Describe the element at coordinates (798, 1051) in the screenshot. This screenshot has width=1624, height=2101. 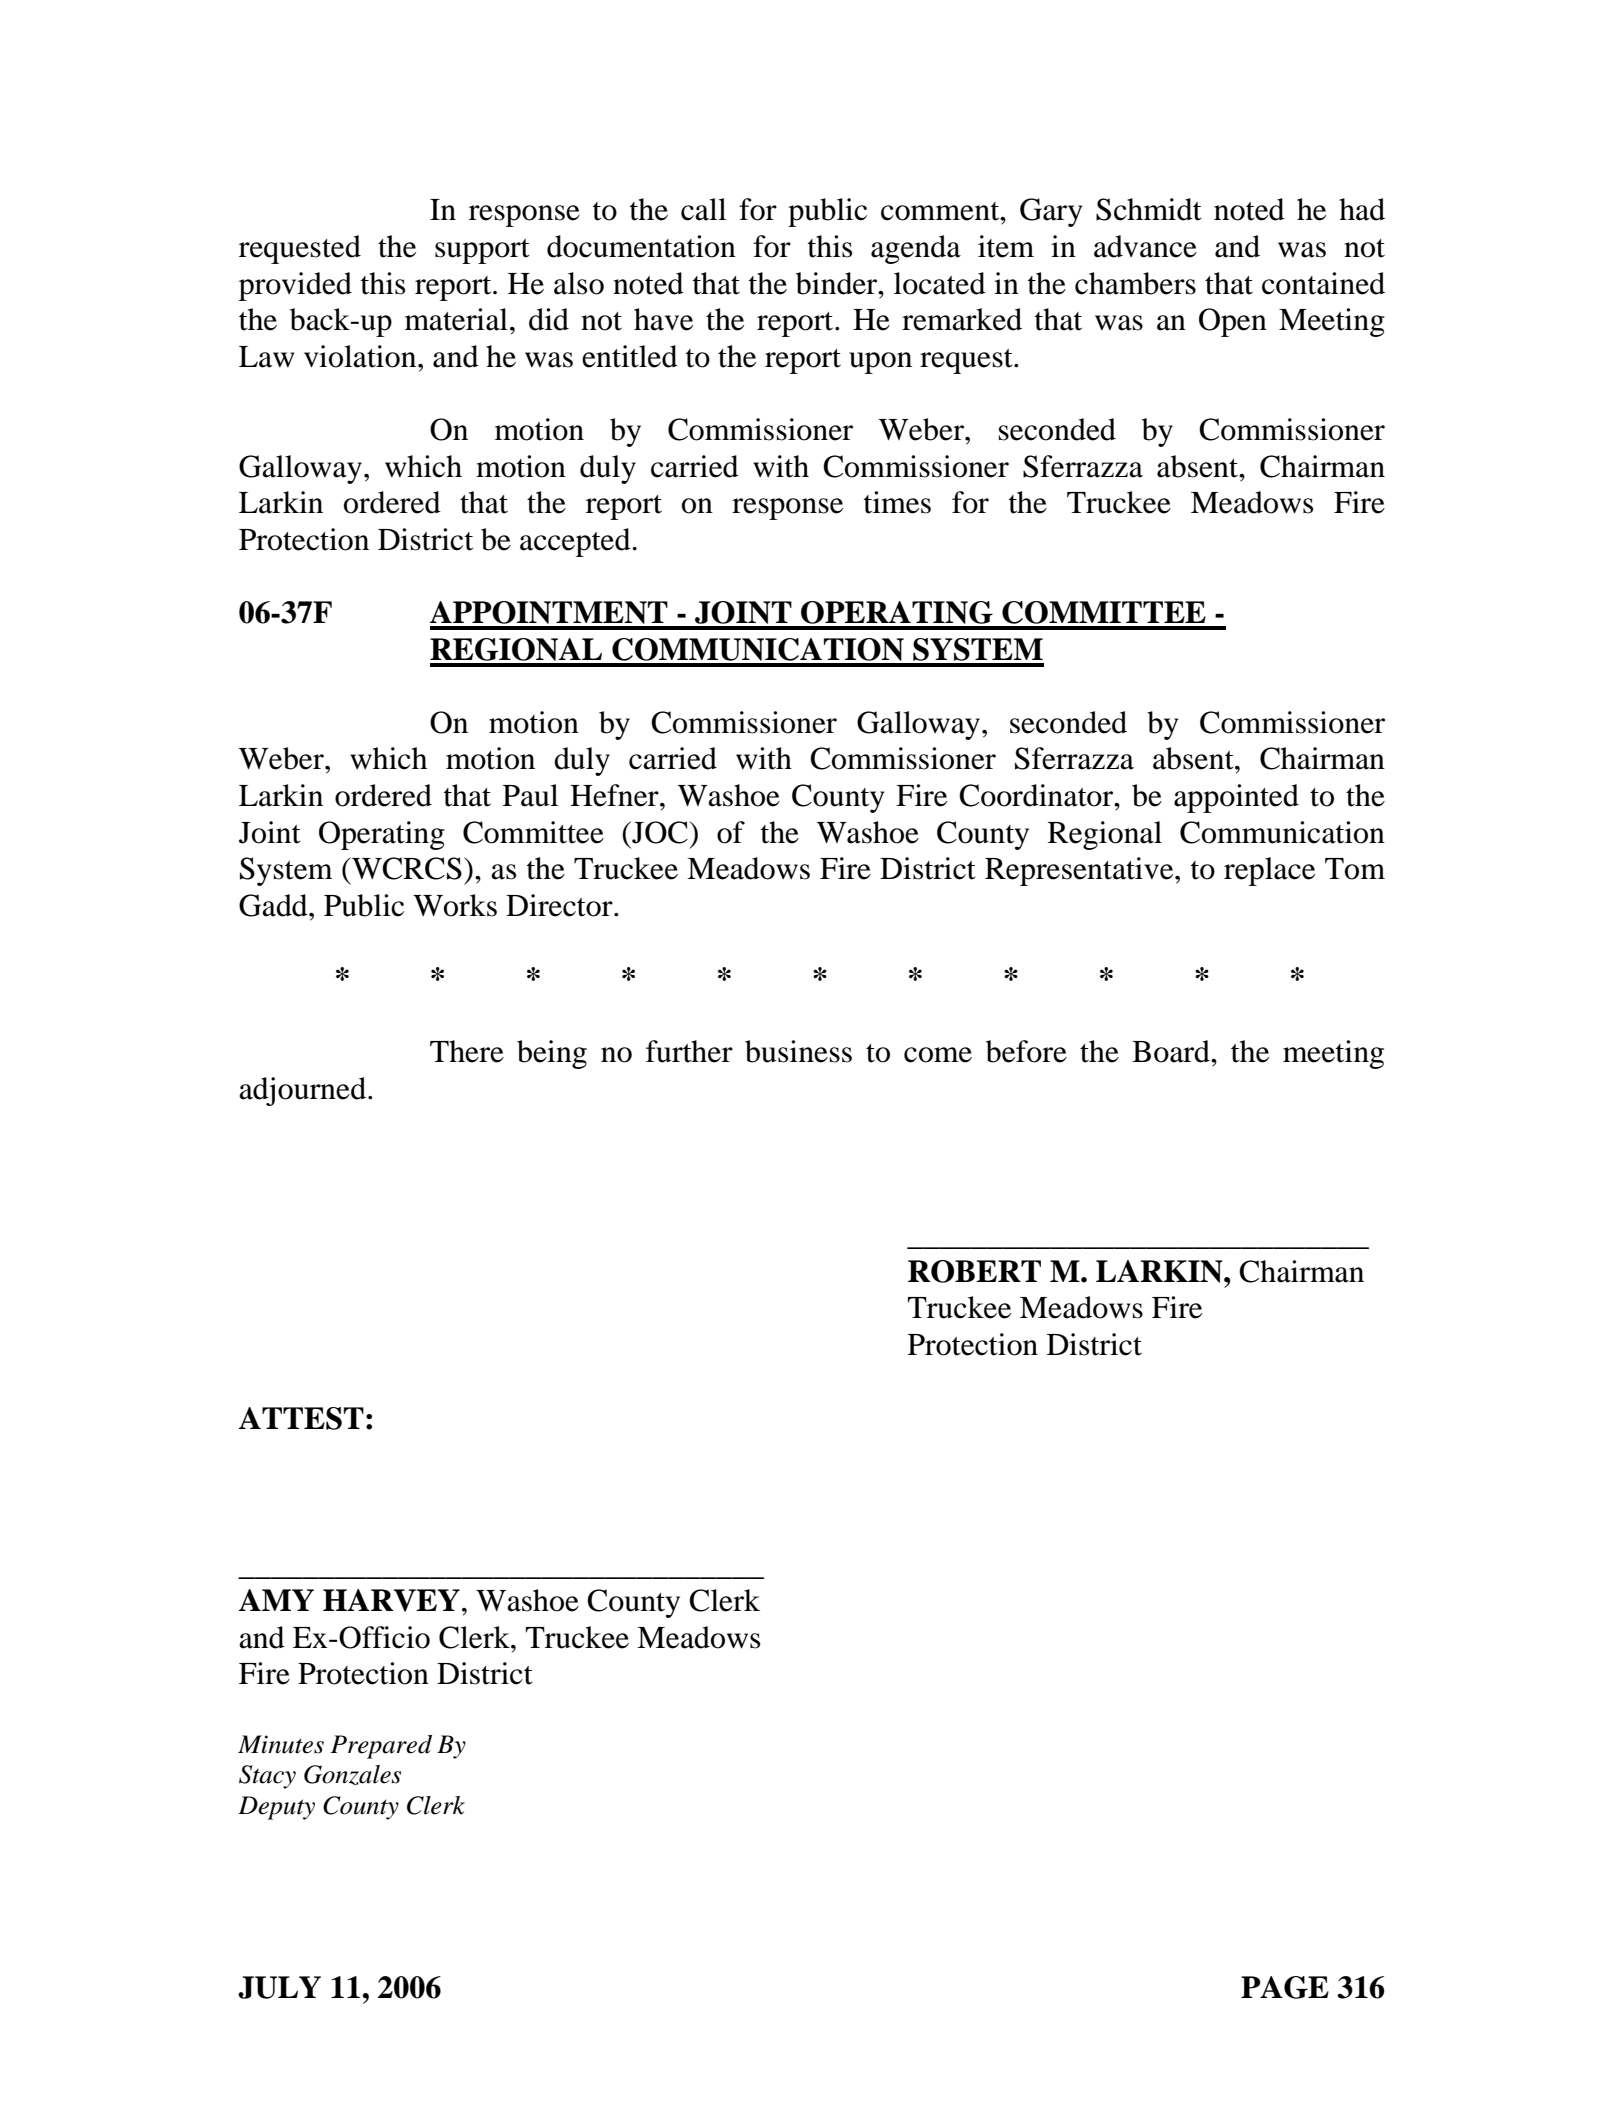
I see `business` at that location.
